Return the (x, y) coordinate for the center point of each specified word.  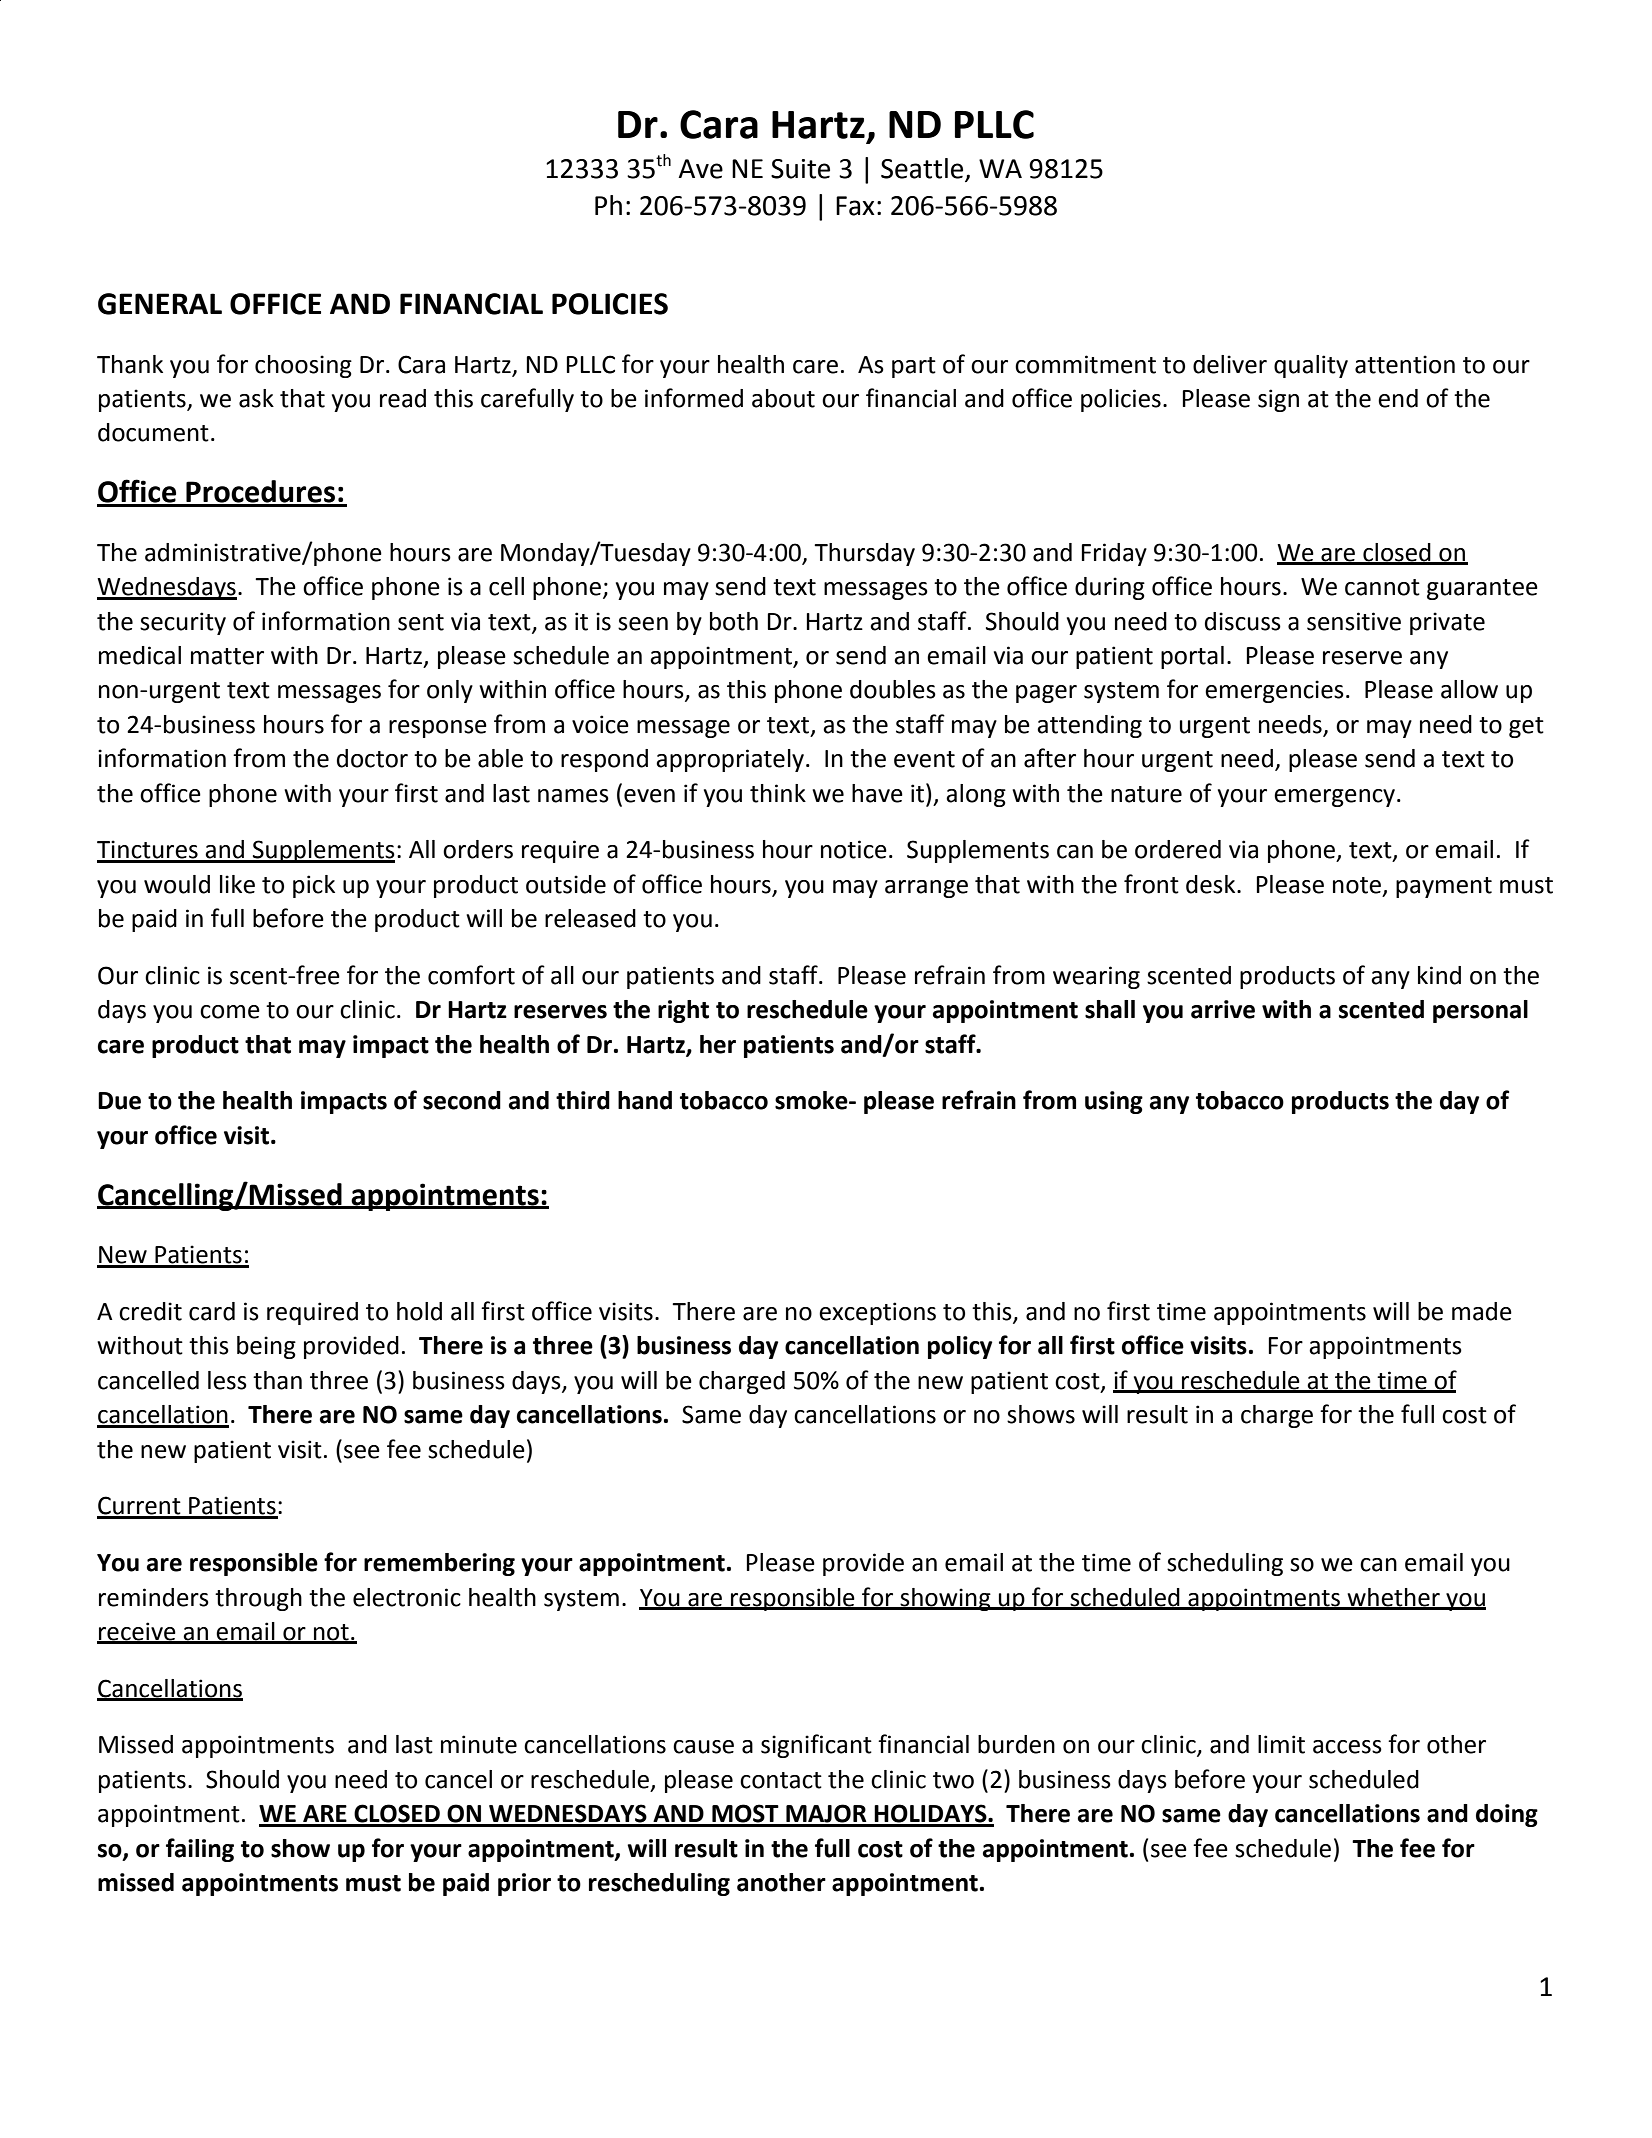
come (230, 1012)
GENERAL (160, 304)
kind (1439, 975)
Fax (855, 206)
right (683, 1011)
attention (1405, 364)
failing (200, 1850)
